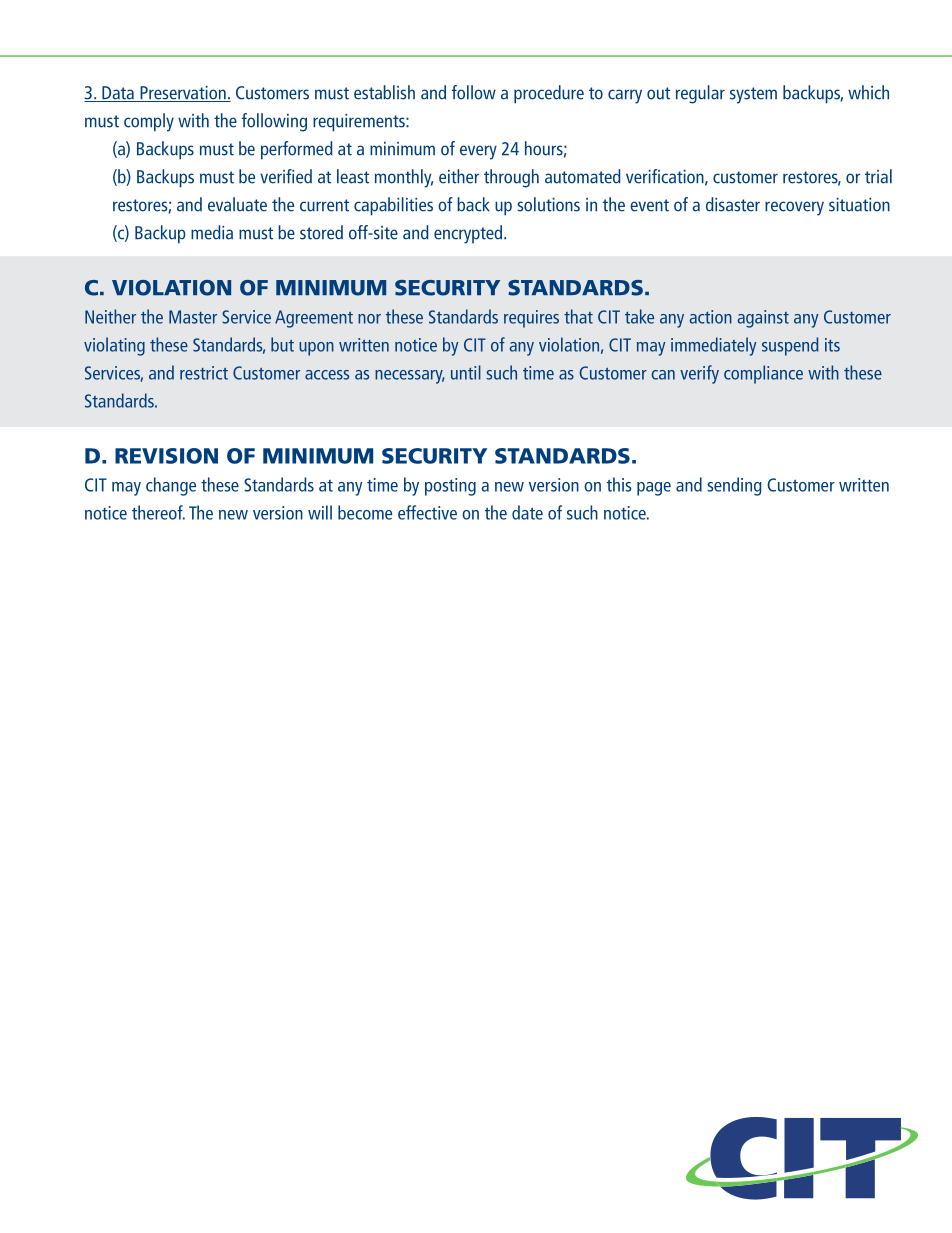 The image size is (952, 1233). What do you see at coordinates (734, 486) in the page?
I see `sending` at bounding box center [734, 486].
